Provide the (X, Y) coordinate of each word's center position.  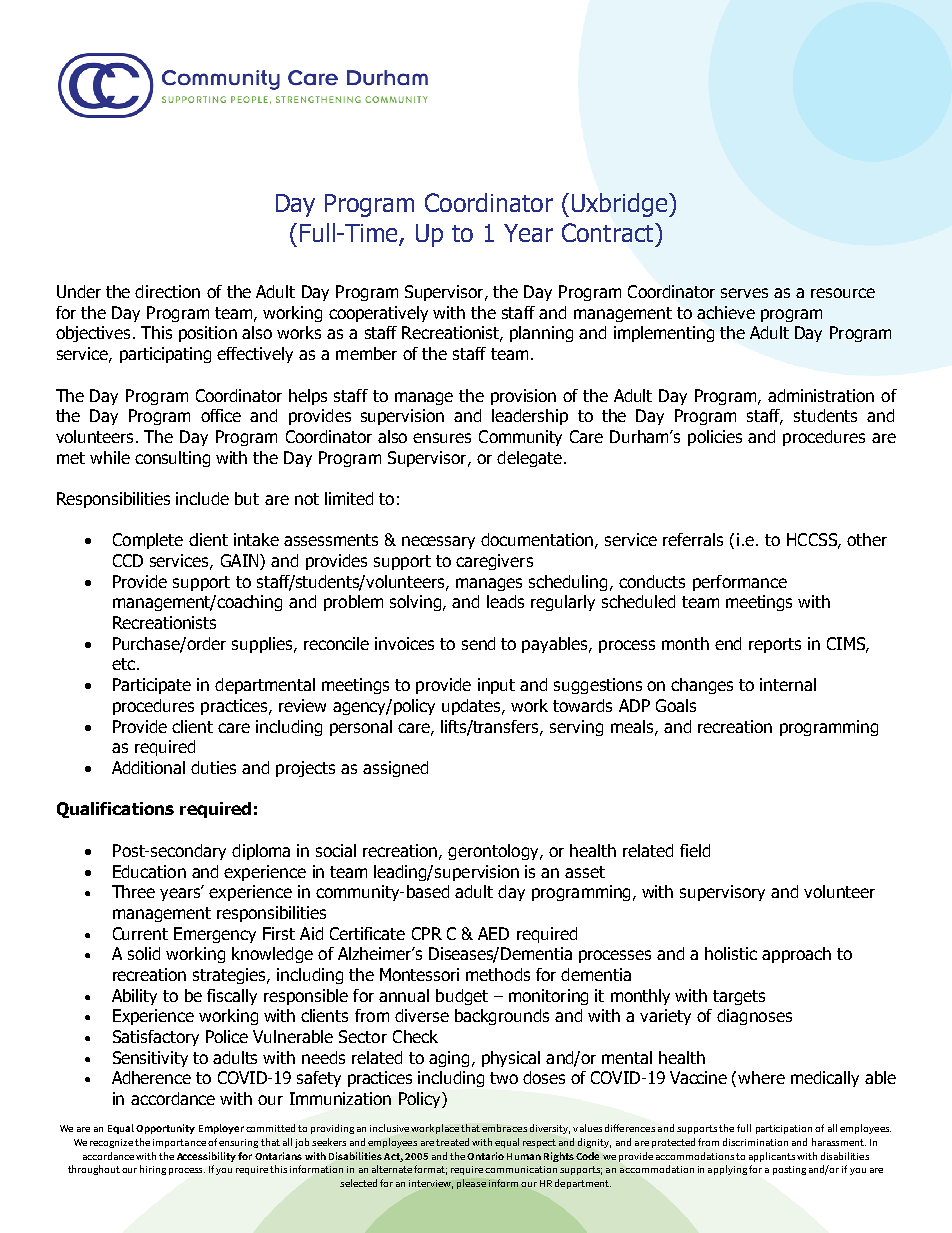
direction (167, 291)
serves (744, 293)
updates (472, 707)
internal (788, 684)
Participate (152, 686)
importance (179, 1143)
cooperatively (378, 314)
